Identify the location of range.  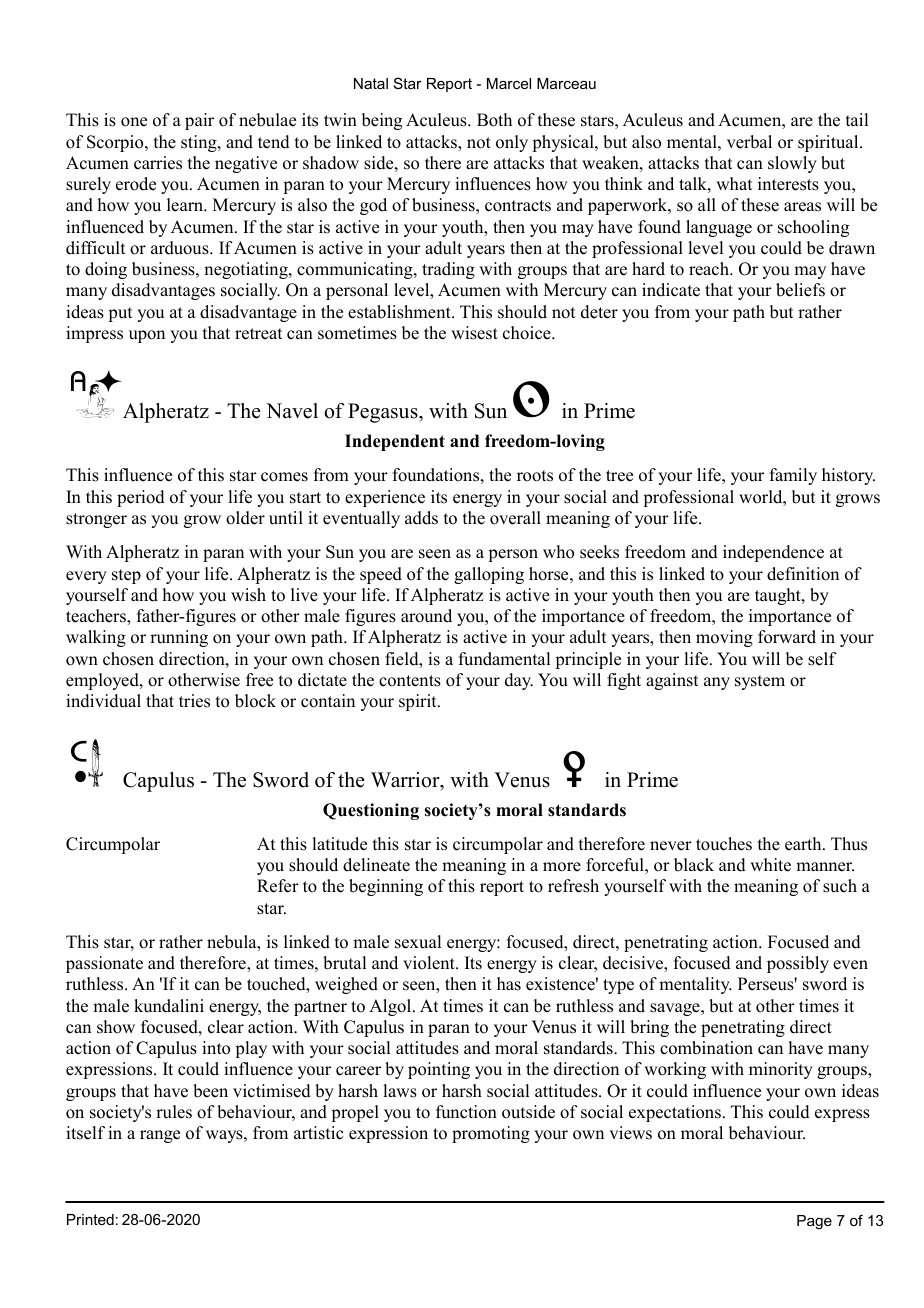
(160, 1136).
